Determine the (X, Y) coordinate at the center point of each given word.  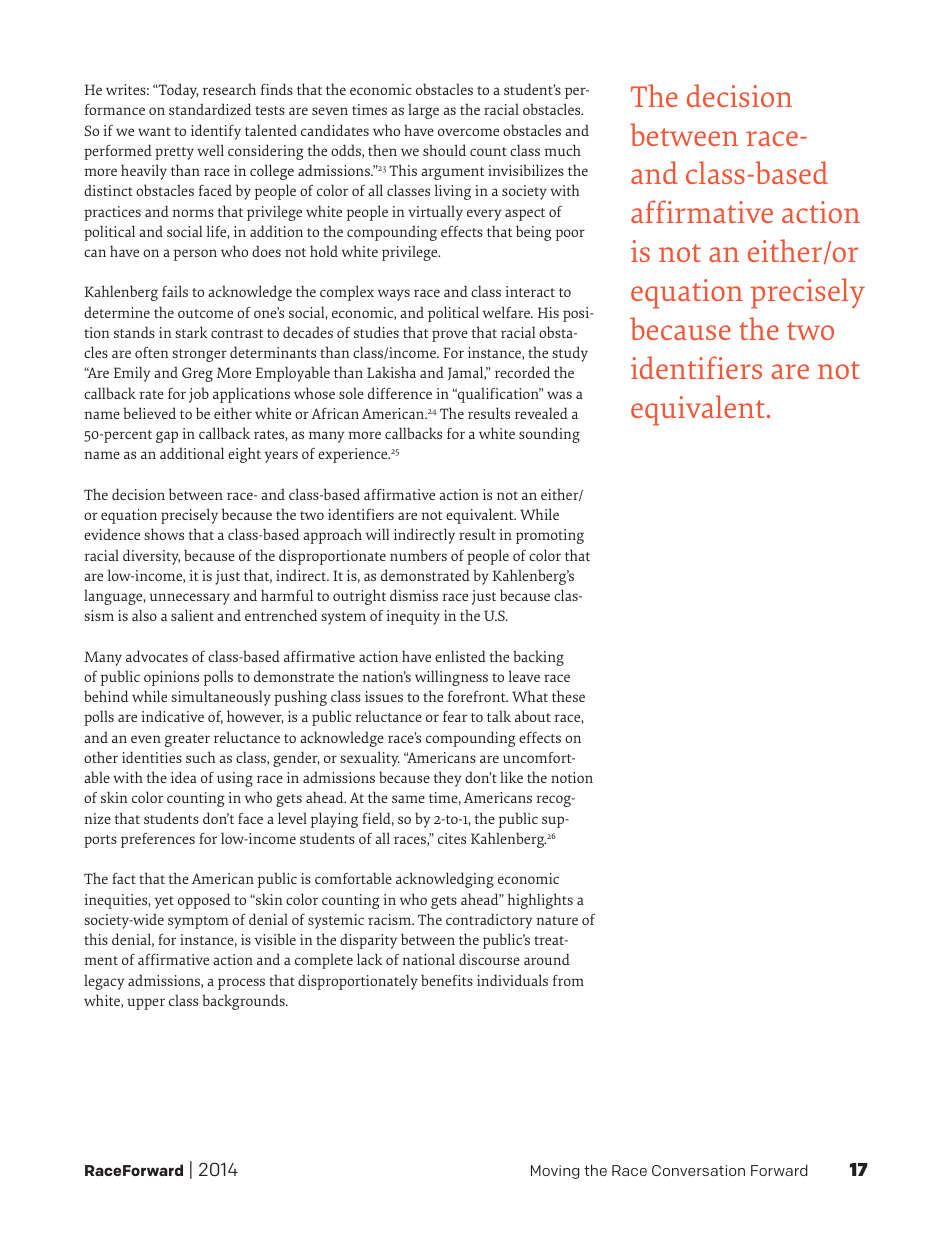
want (154, 131)
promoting (550, 536)
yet (164, 902)
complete (324, 961)
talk (499, 716)
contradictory (489, 921)
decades (308, 332)
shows (164, 534)
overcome (468, 132)
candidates (335, 130)
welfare (507, 312)
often (152, 352)
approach (332, 536)
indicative (172, 716)
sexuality (370, 759)
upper (146, 1004)
